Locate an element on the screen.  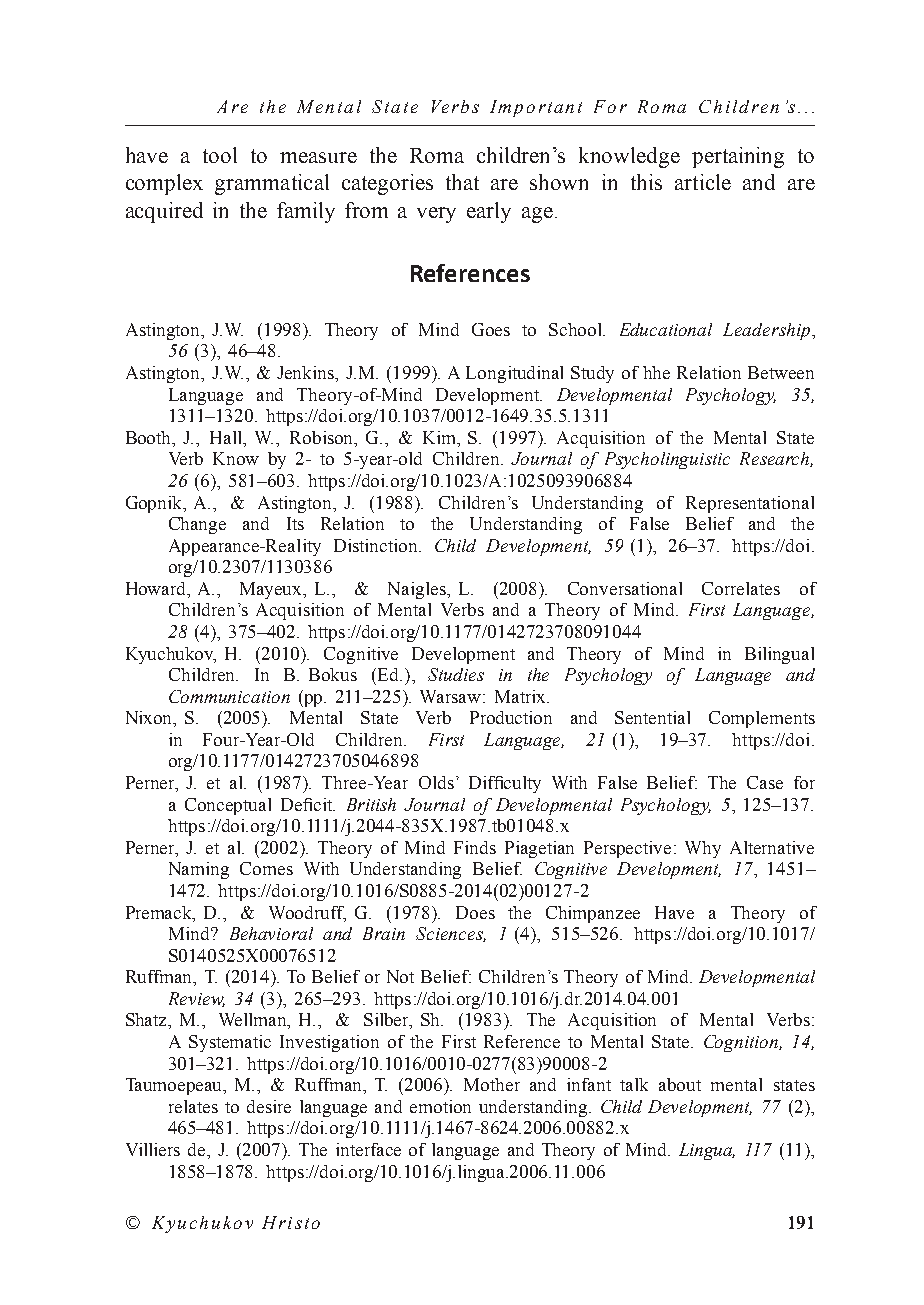
Communication is located at coordinates (229, 696).
